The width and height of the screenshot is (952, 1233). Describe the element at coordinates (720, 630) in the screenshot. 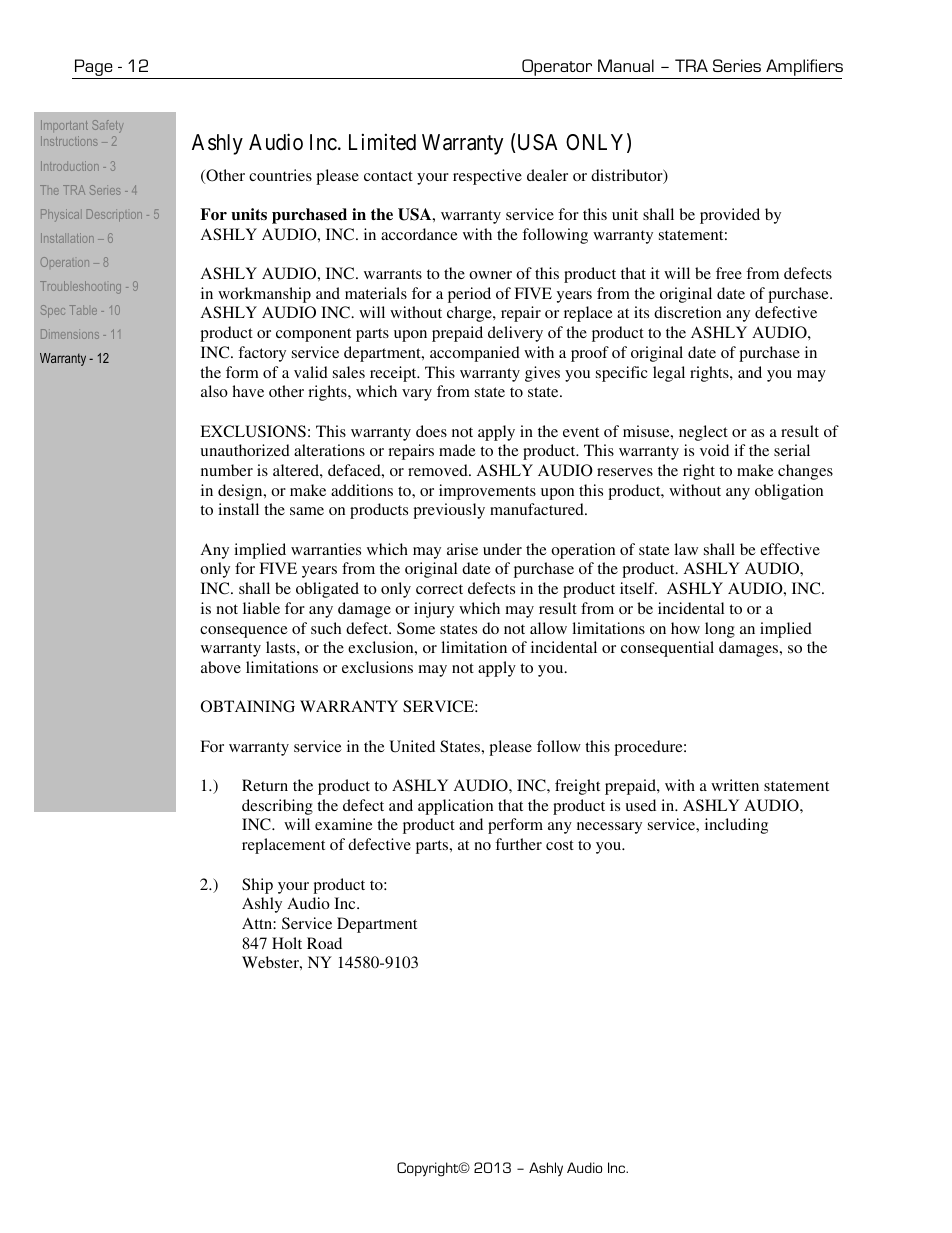

I see `long` at that location.
